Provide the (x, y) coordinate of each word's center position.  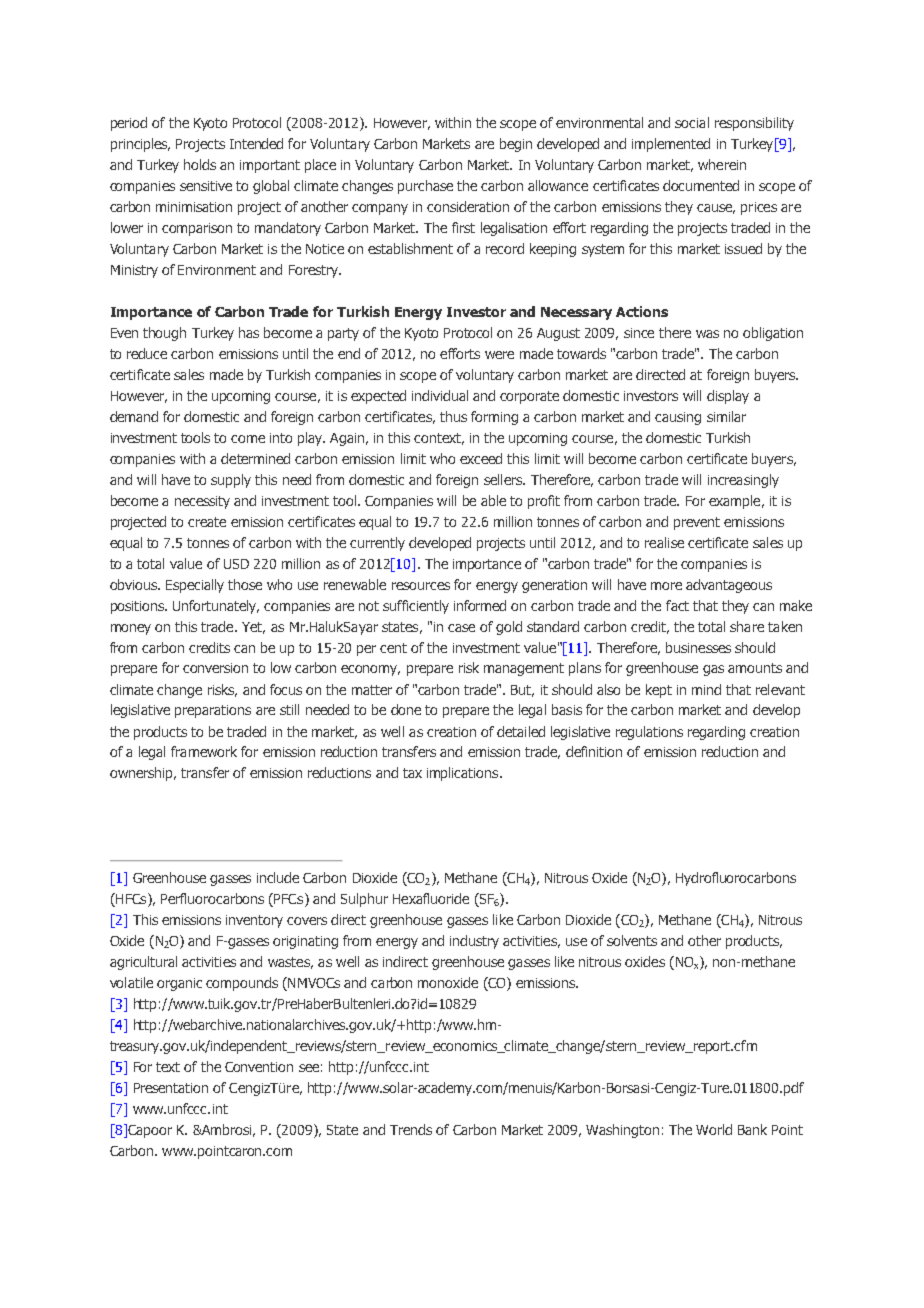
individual (440, 395)
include (278, 877)
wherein (722, 164)
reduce (147, 353)
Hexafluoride (431, 898)
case (461, 628)
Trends (411, 1129)
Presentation (171, 1088)
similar (726, 416)
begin (516, 145)
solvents (632, 940)
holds (200, 164)
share (747, 626)
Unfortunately (216, 607)
